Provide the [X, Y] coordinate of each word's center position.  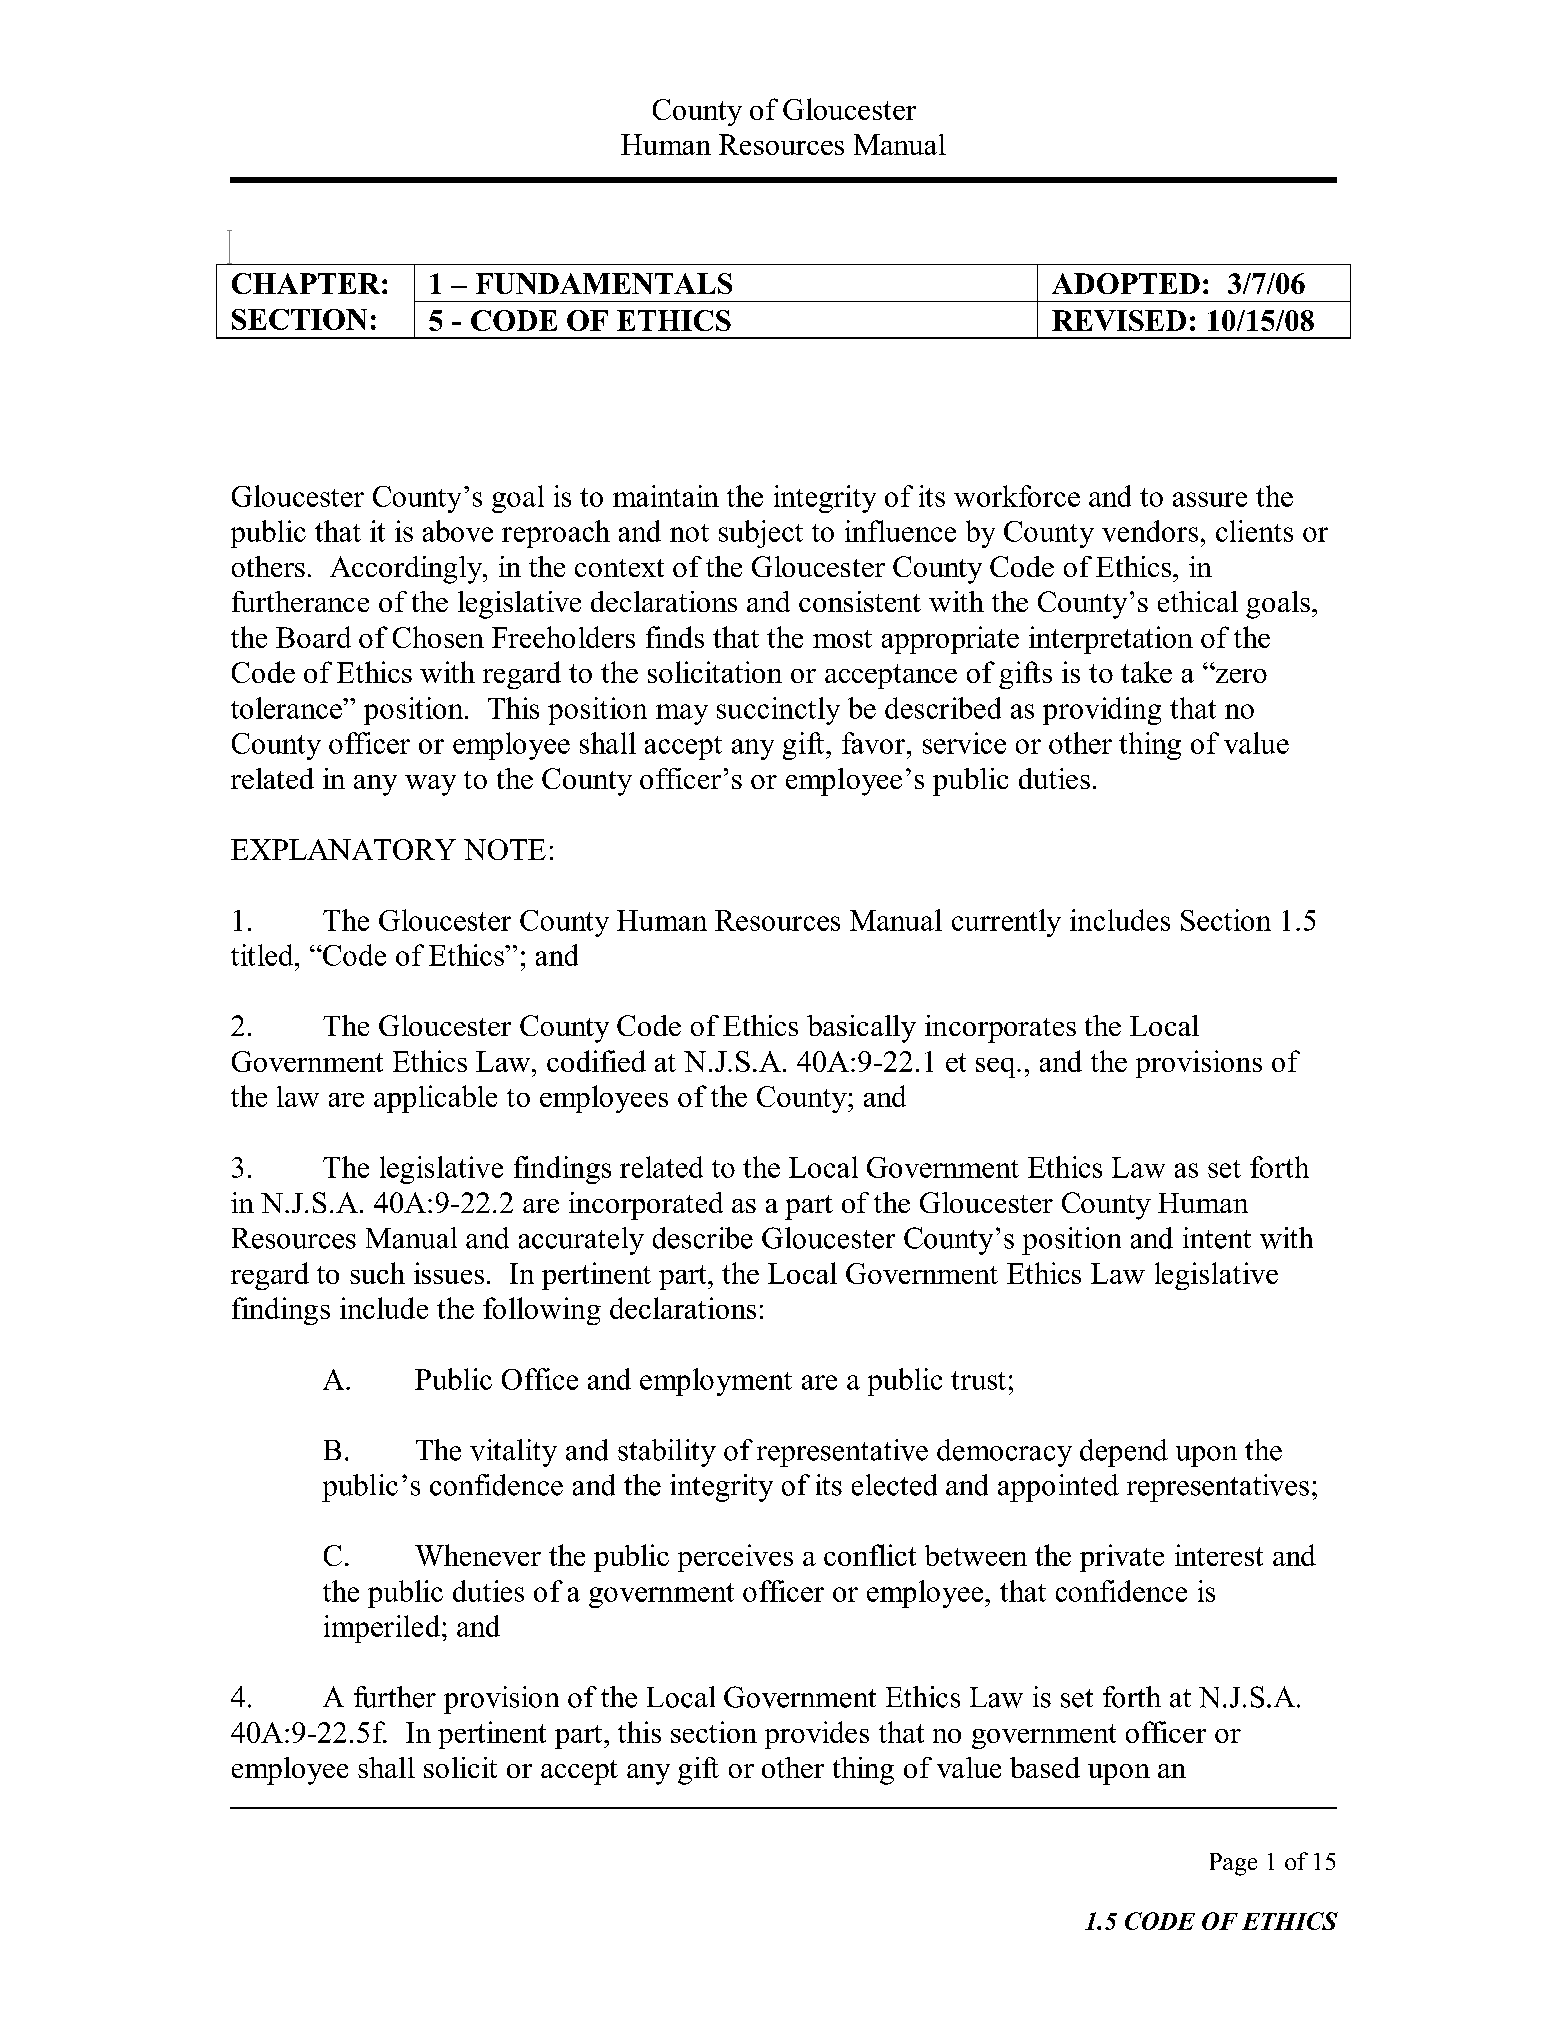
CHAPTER [307, 283]
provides [817, 1735]
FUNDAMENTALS [604, 283]
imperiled [383, 1629]
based [1045, 1767]
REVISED [1119, 320]
